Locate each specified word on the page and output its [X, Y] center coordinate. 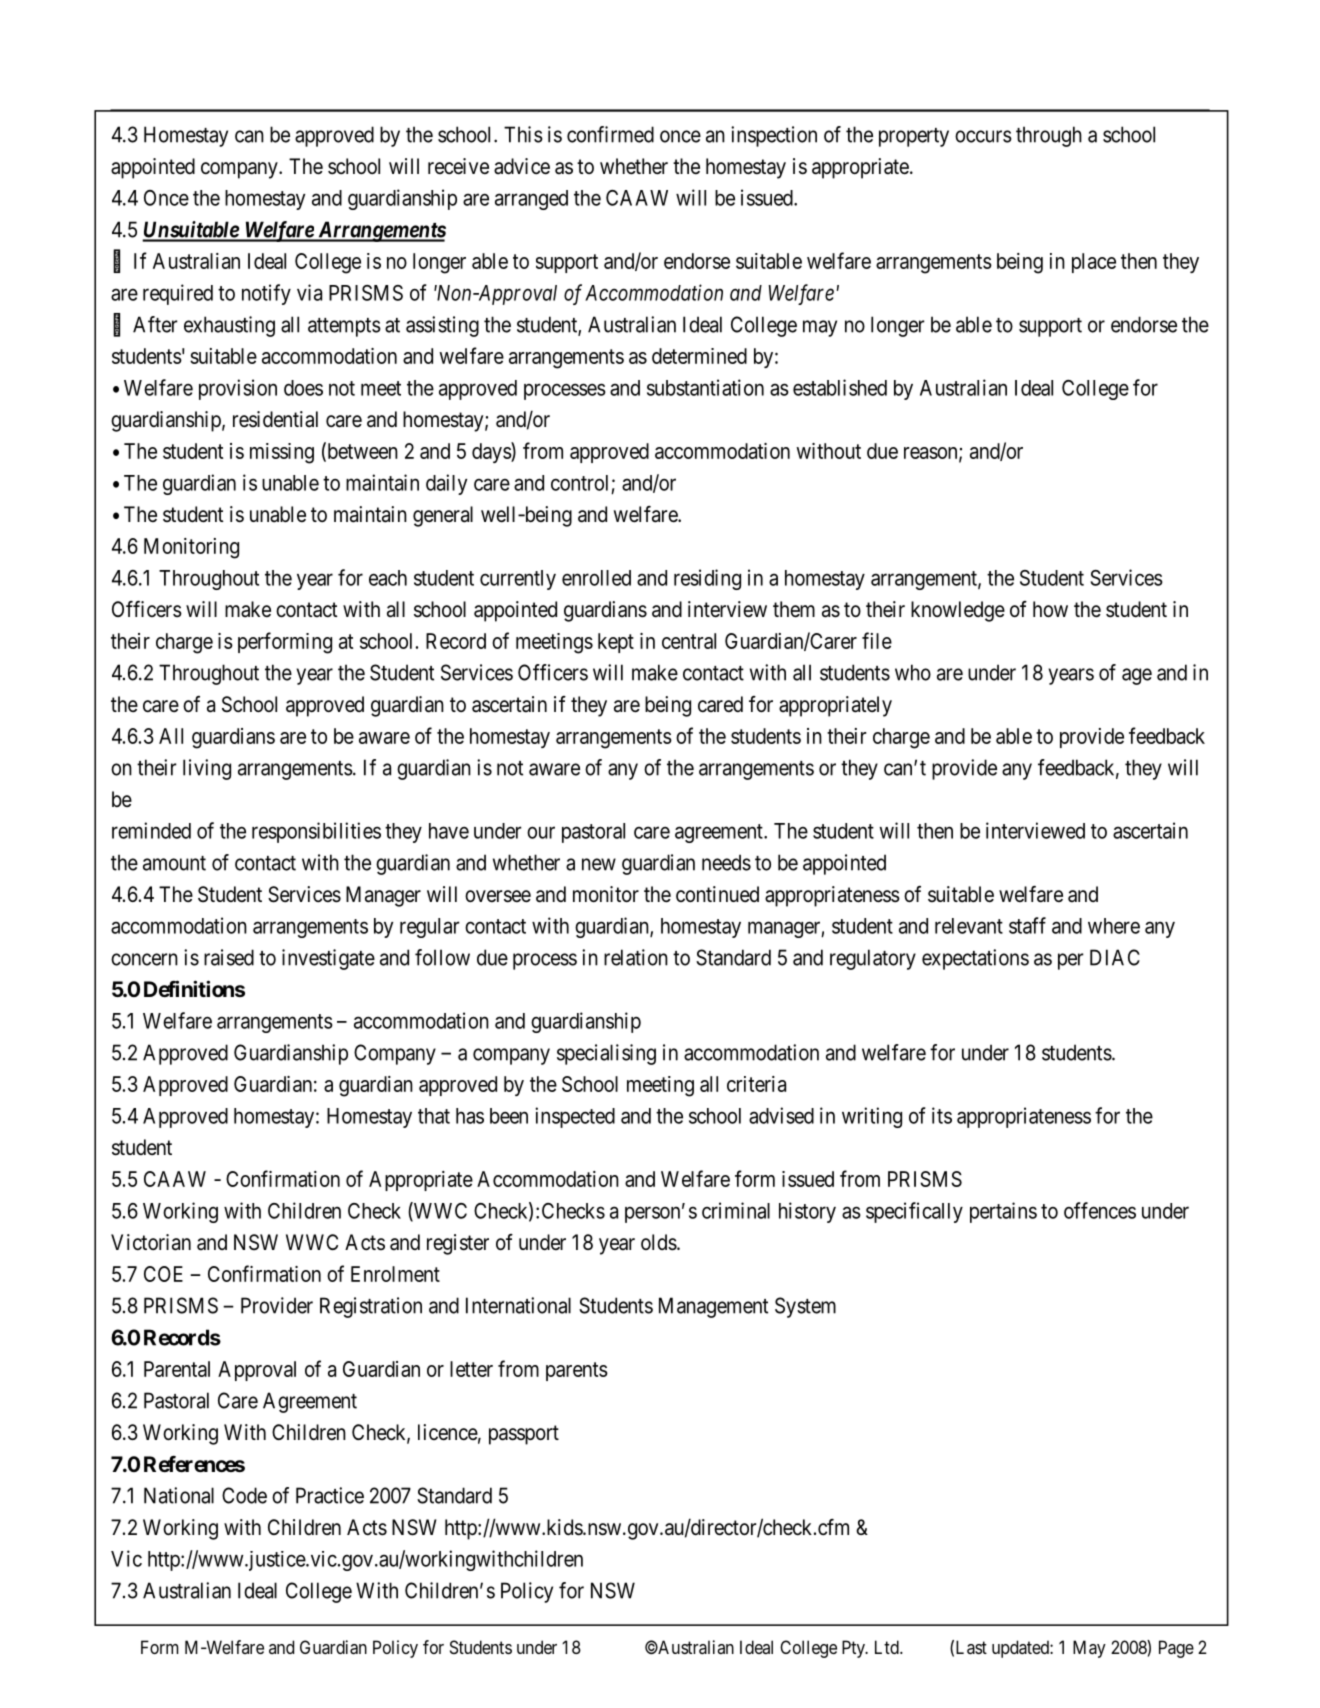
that [434, 1116]
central [689, 641]
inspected [575, 1117]
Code [244, 1495]
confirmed [610, 134]
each [388, 578]
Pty [854, 1649]
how [1050, 609]
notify [266, 294]
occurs [983, 136]
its [942, 1115]
